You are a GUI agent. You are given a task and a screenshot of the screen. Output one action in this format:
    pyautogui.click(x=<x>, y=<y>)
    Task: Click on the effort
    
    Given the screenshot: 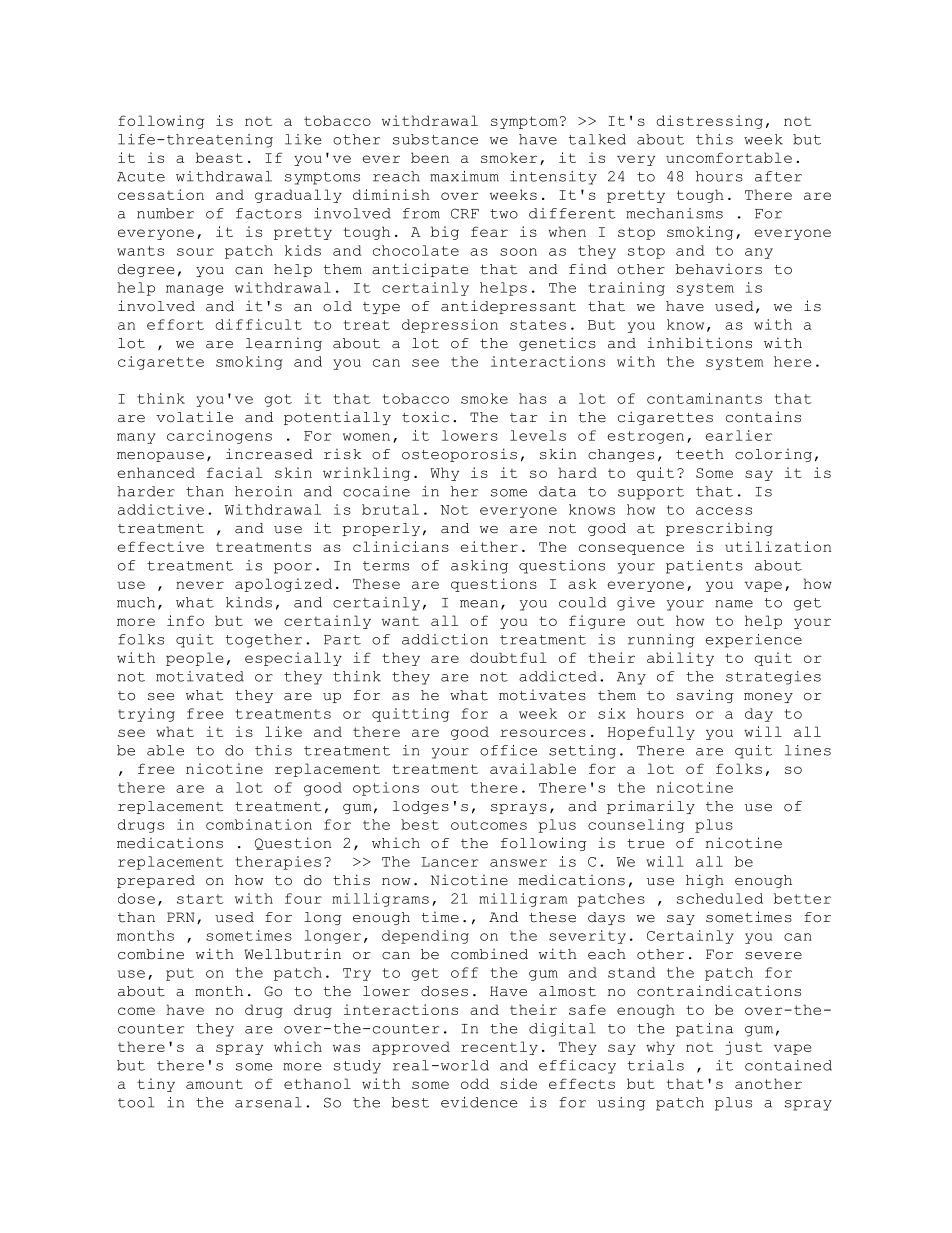 What is the action you would take?
    pyautogui.click(x=175, y=324)
